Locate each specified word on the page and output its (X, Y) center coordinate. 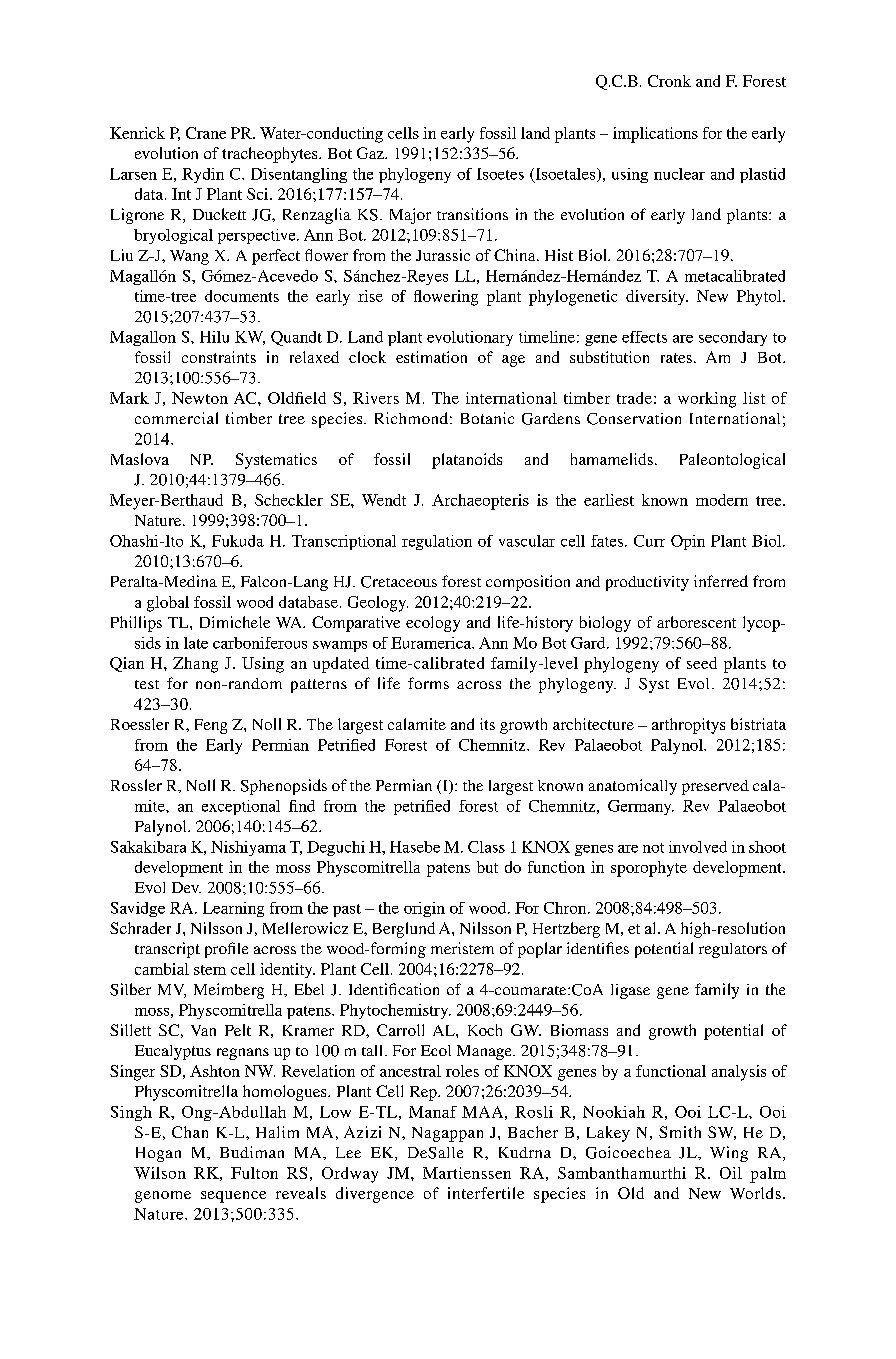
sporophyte (649, 869)
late (196, 643)
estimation (431, 357)
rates (676, 358)
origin (424, 909)
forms (428, 683)
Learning (233, 909)
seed (702, 663)
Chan (190, 1132)
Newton (200, 398)
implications (655, 135)
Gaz (371, 153)
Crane (206, 133)
